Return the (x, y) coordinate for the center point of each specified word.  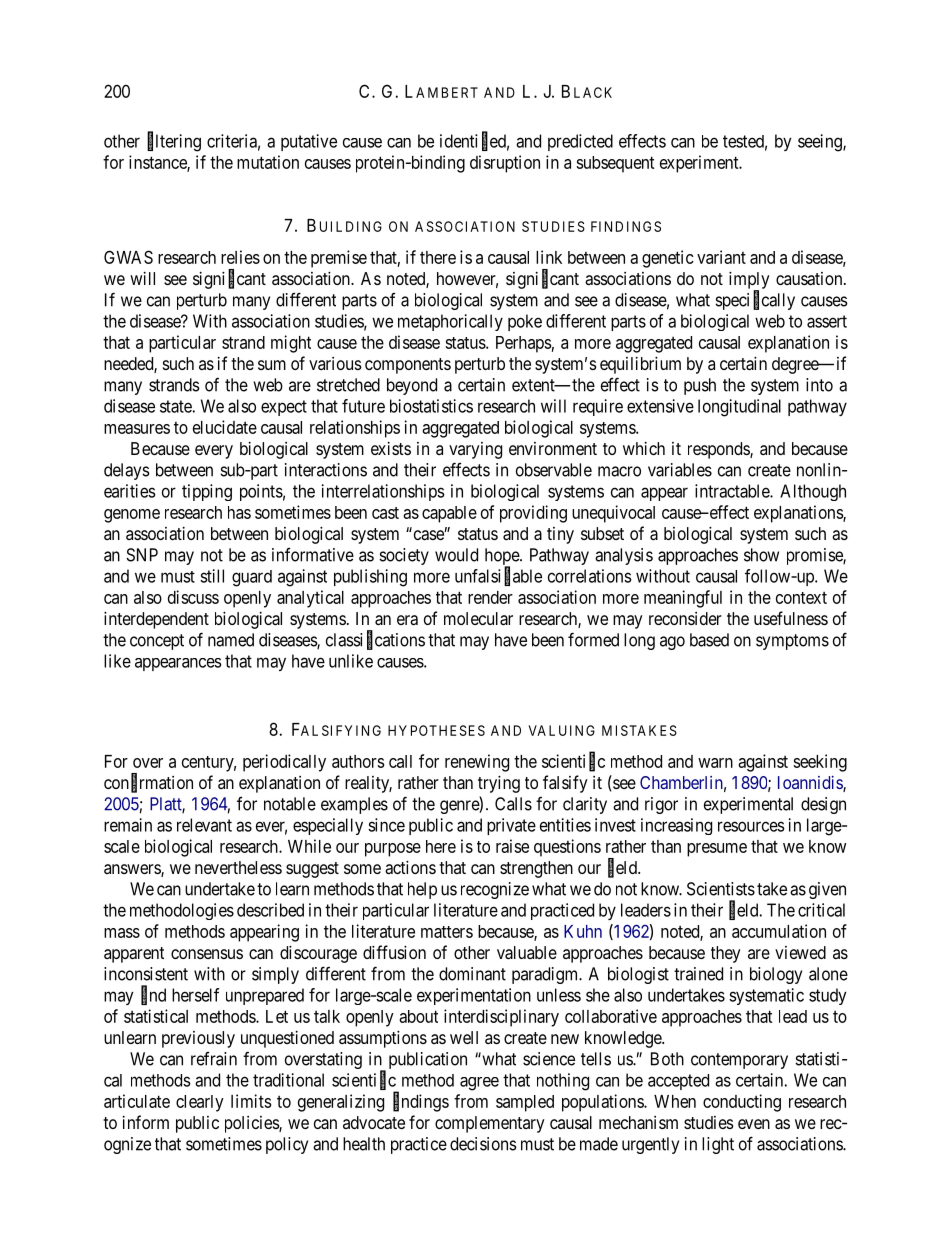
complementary (490, 1124)
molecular (478, 618)
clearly (200, 1103)
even (754, 1124)
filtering (174, 142)
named (231, 640)
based (709, 640)
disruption (505, 164)
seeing (821, 143)
